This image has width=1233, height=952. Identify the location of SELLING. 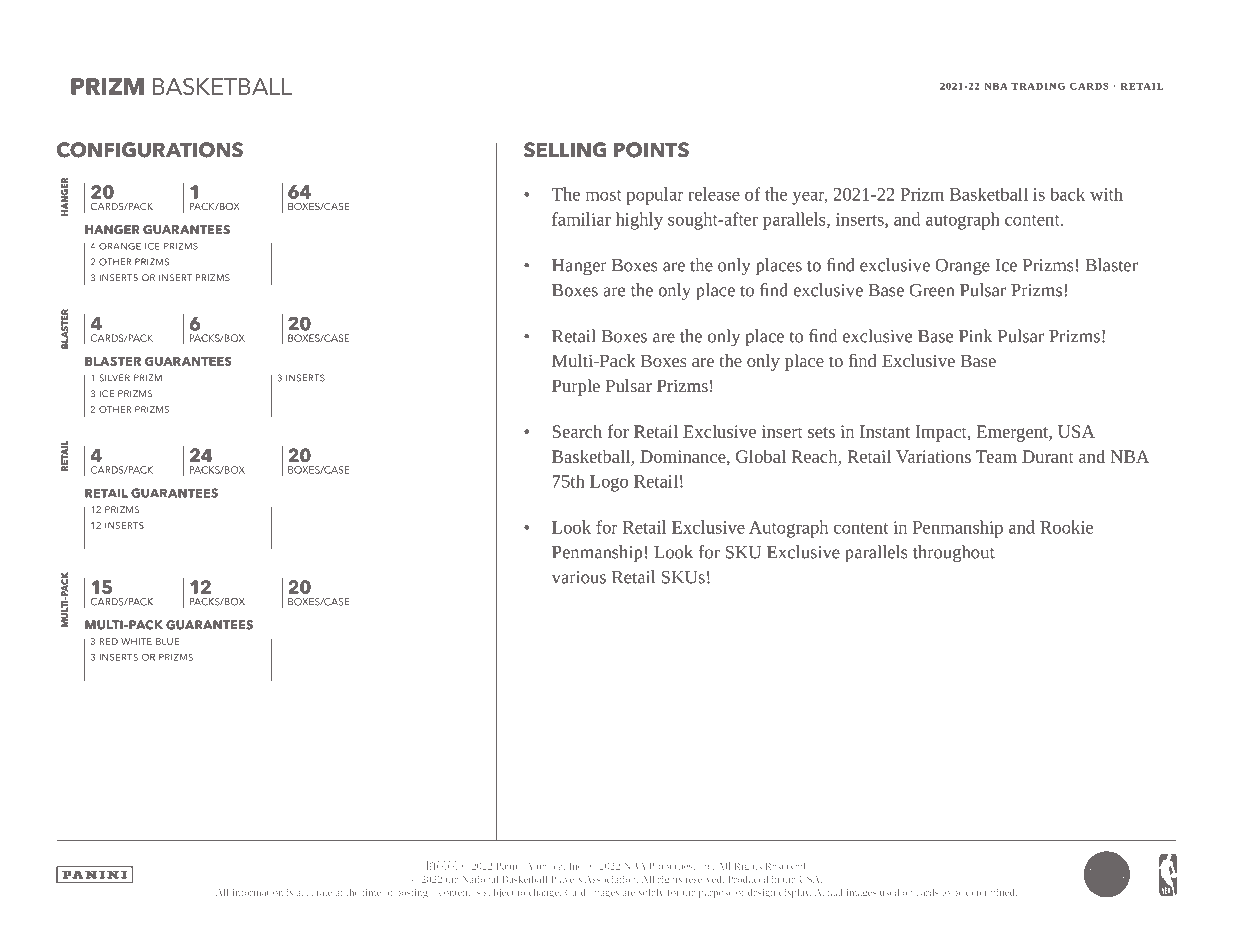
(565, 150).
